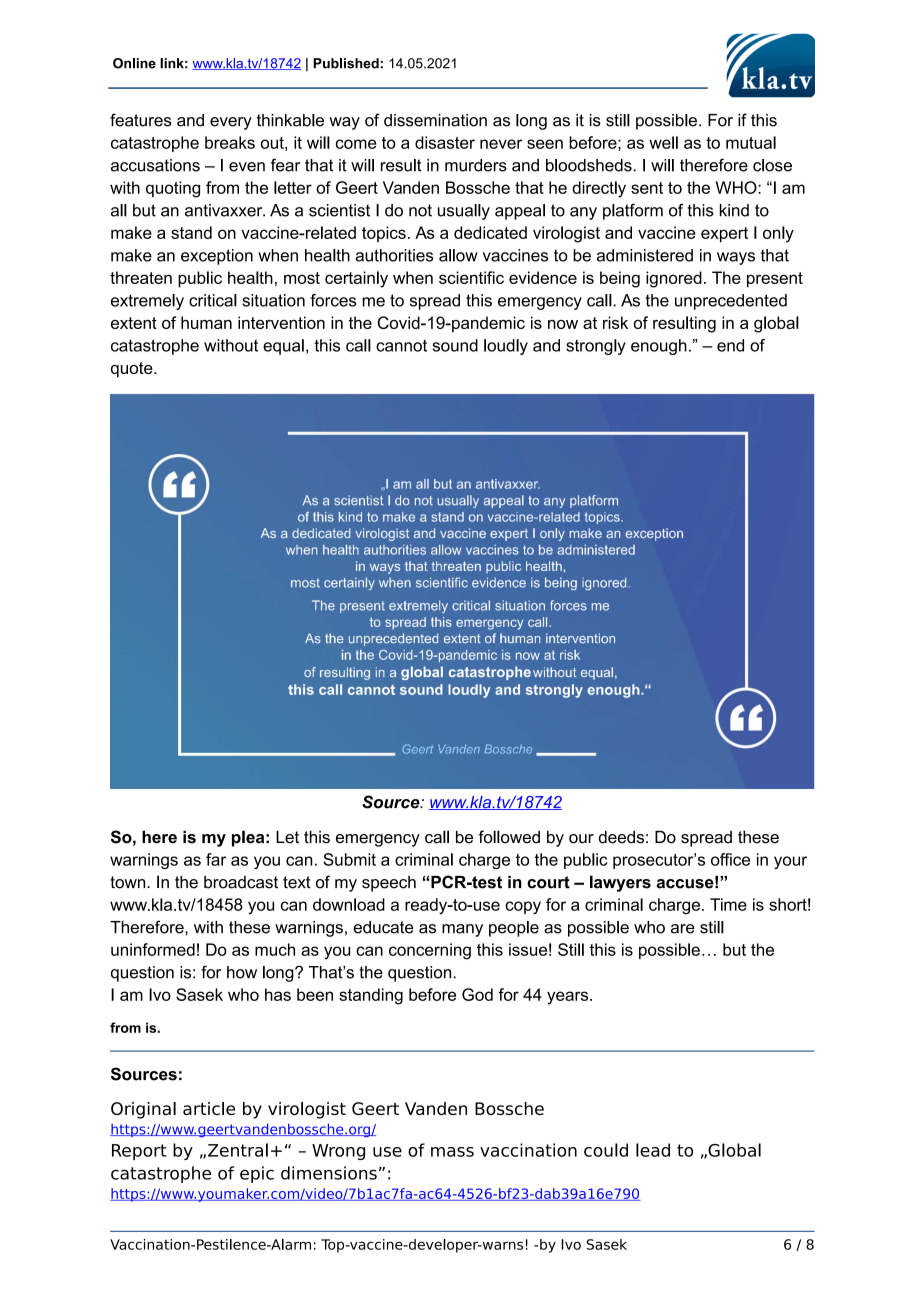 The width and height of the document is (924, 1308). Describe the element at coordinates (209, 1108) in the document. I see `article` at that location.
